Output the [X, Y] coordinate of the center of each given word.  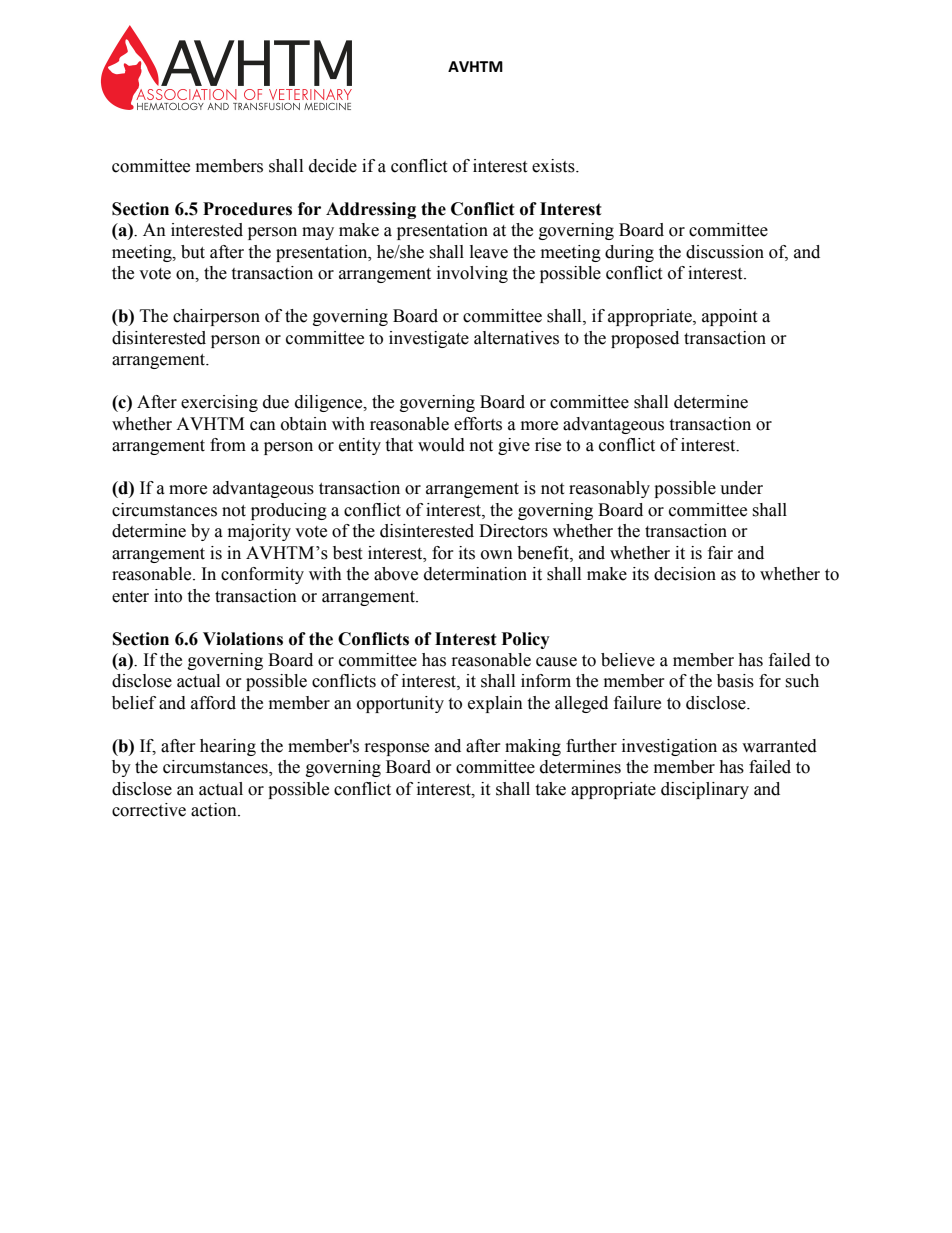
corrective [149, 810]
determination [475, 574]
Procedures [247, 209]
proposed [645, 339]
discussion [725, 252]
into [168, 596]
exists [554, 166]
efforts [478, 424]
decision [685, 574]
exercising [219, 403]
